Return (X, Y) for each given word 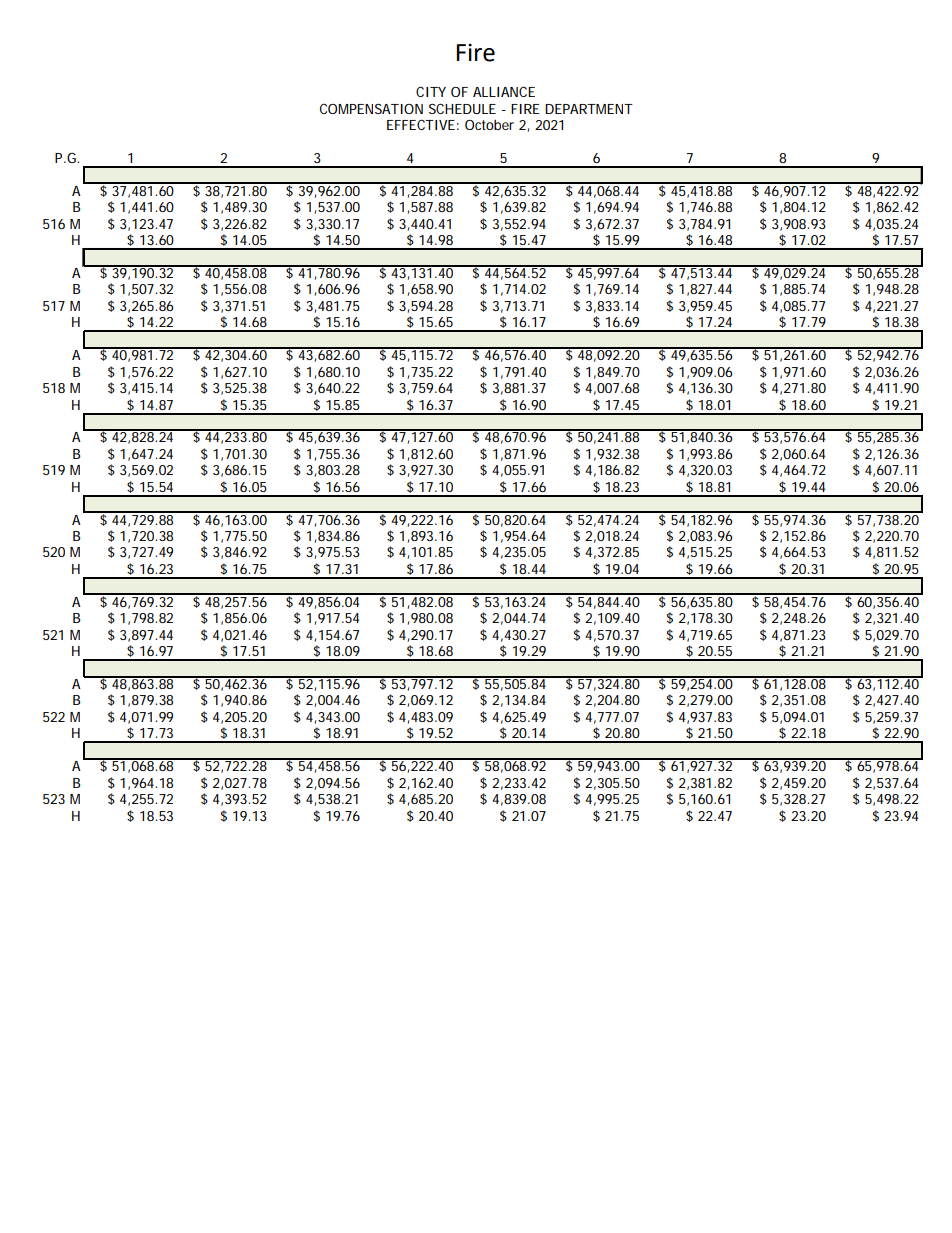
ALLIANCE (504, 91)
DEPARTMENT (589, 109)
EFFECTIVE (421, 124)
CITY (431, 91)
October (489, 125)
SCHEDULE (462, 108)
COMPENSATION (371, 108)
